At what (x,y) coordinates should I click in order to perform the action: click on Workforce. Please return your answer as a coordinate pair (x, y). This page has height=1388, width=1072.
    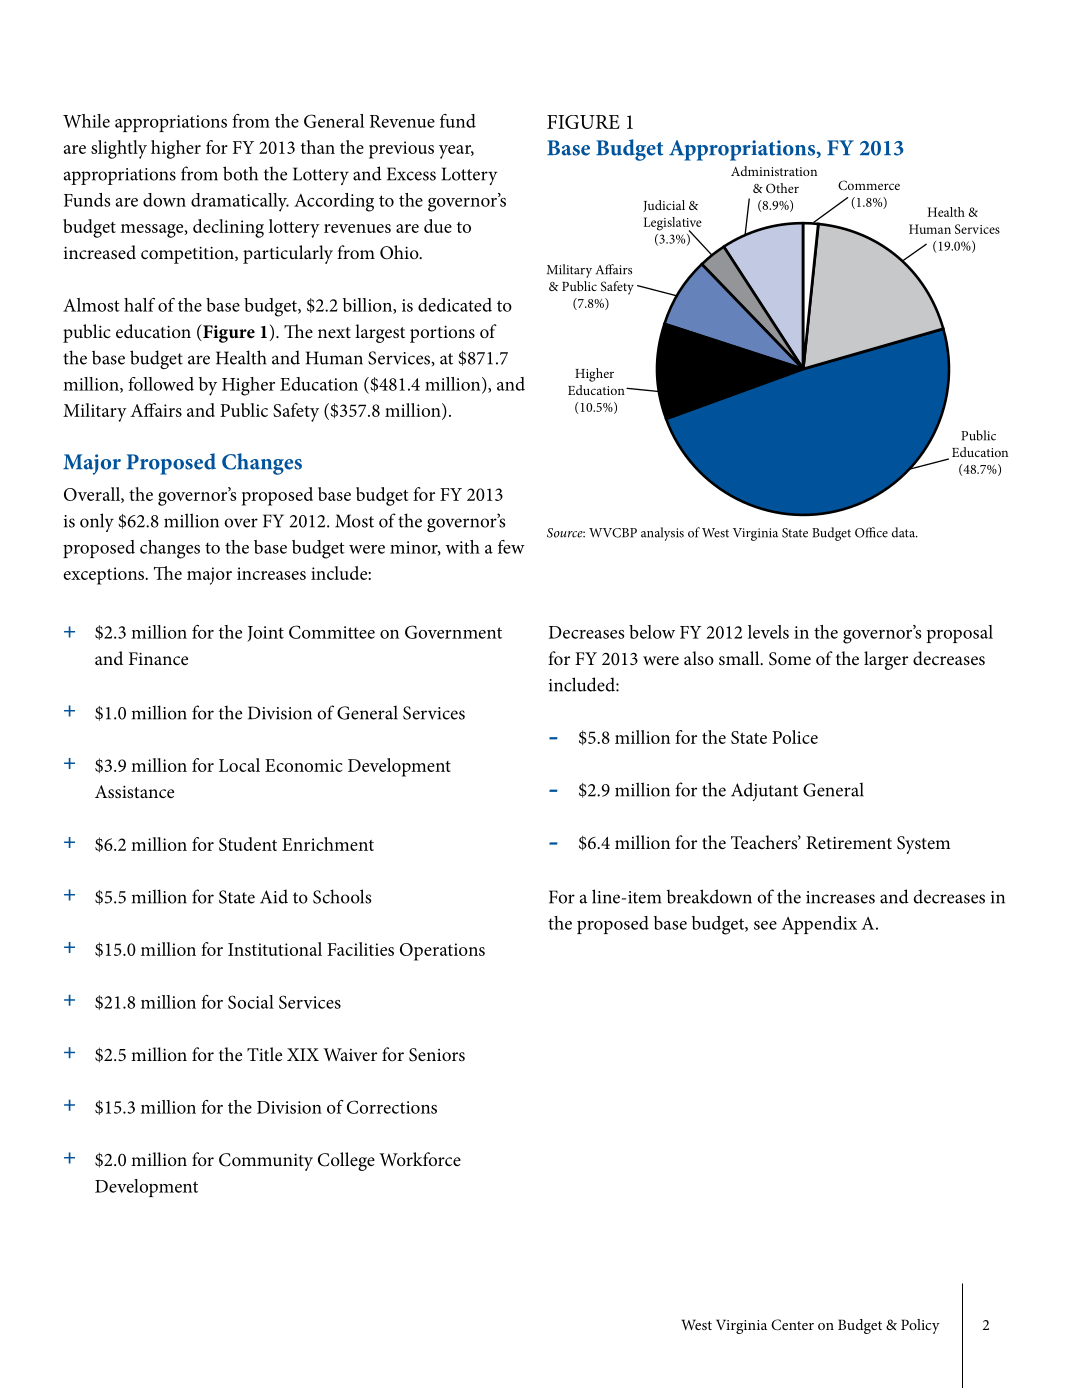
    Looking at the image, I should click on (420, 1159).
